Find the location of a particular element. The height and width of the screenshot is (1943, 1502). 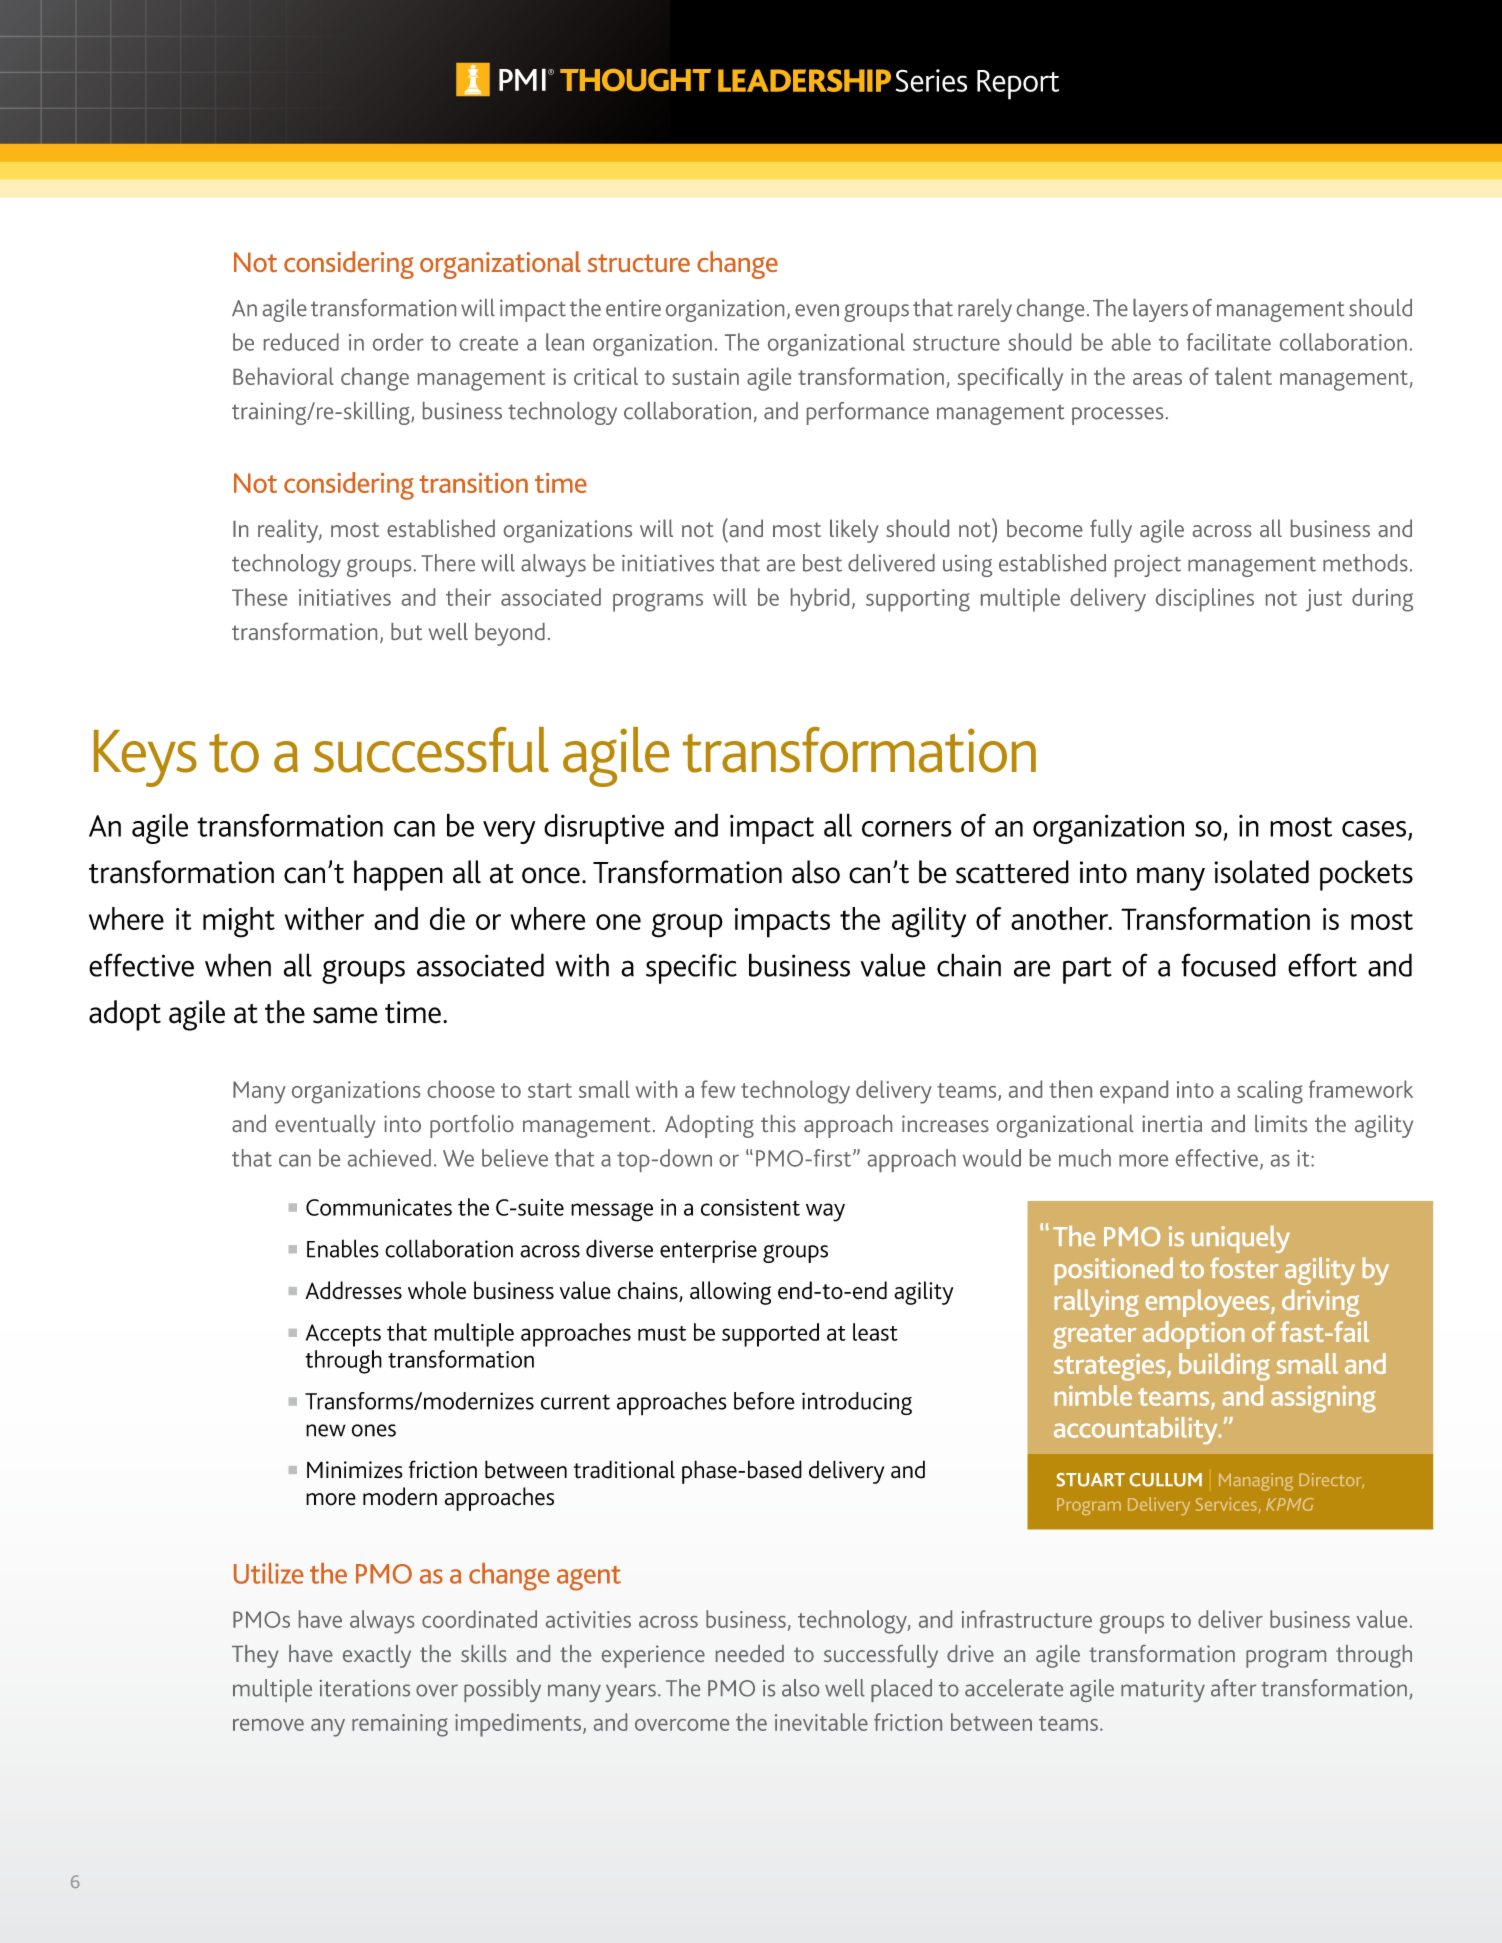

uniquely is located at coordinates (1241, 1239).
